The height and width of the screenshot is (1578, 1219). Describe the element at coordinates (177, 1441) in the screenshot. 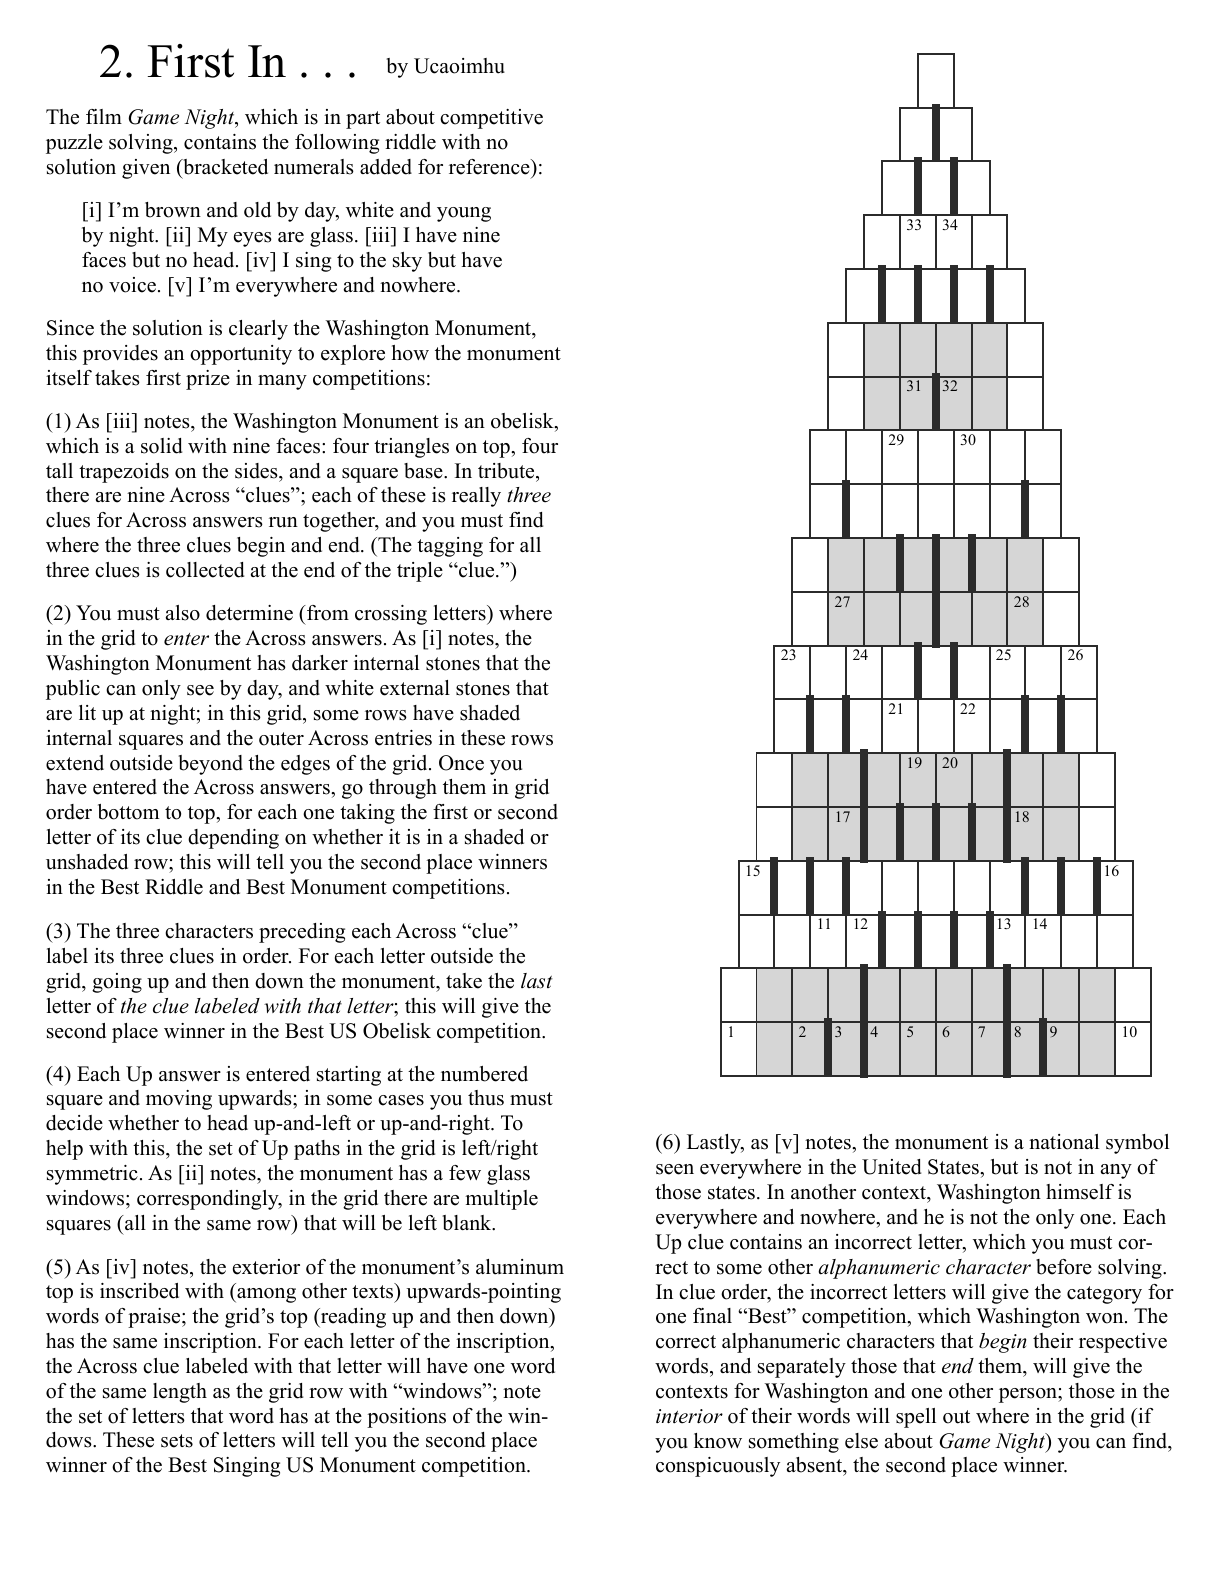

I see `sets` at that location.
